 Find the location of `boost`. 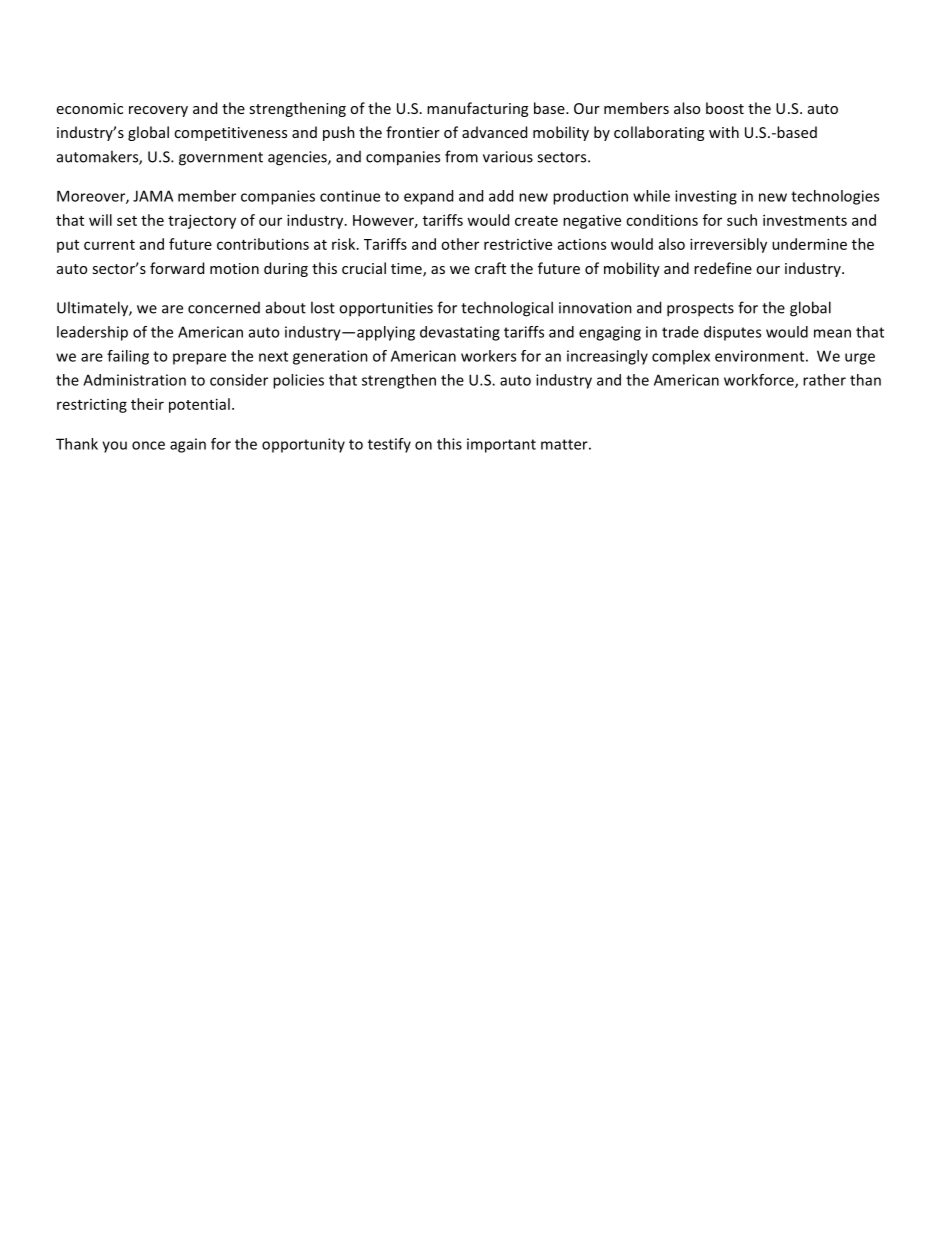

boost is located at coordinates (725, 108).
